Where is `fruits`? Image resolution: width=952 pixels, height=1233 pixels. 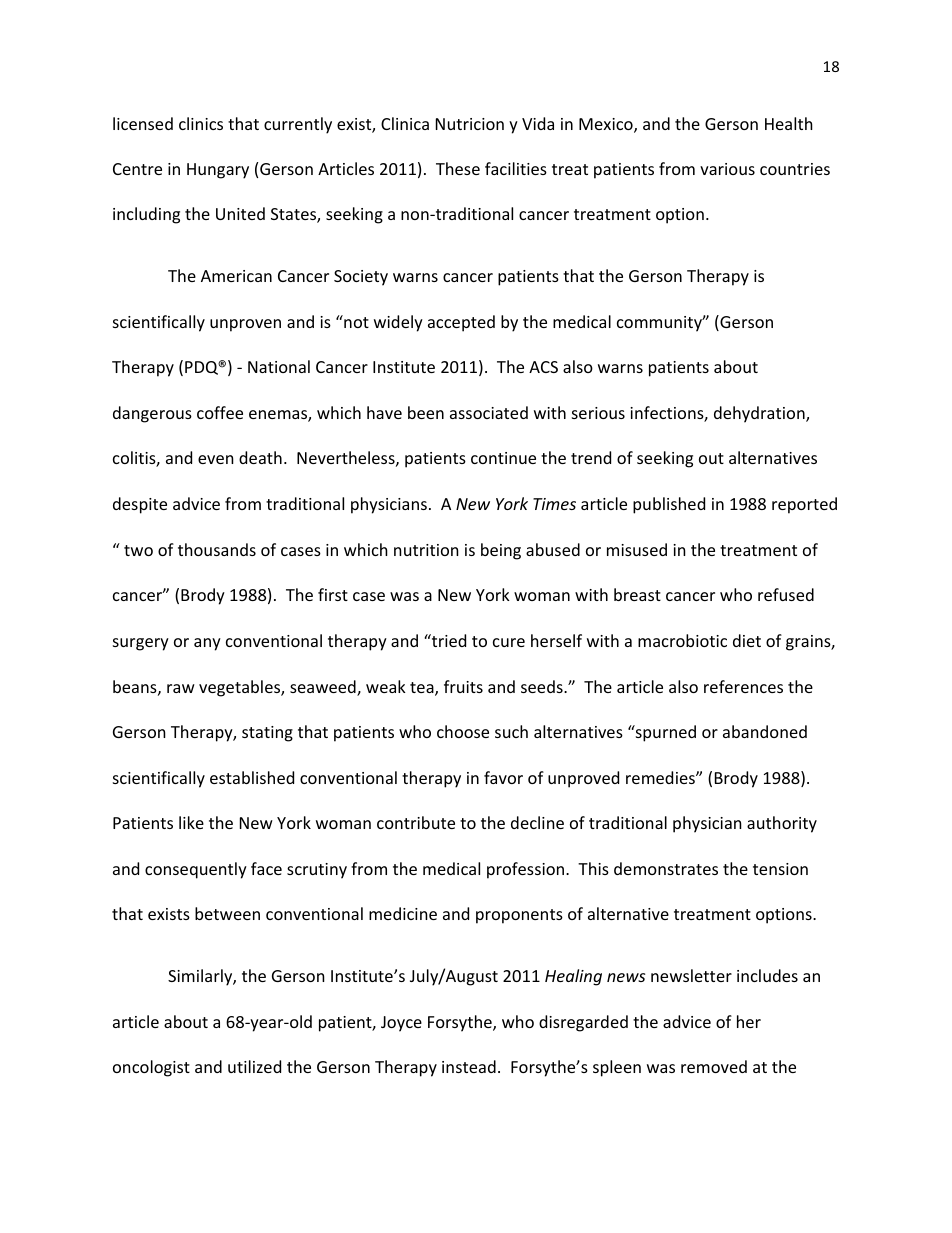
fruits is located at coordinates (463, 686).
